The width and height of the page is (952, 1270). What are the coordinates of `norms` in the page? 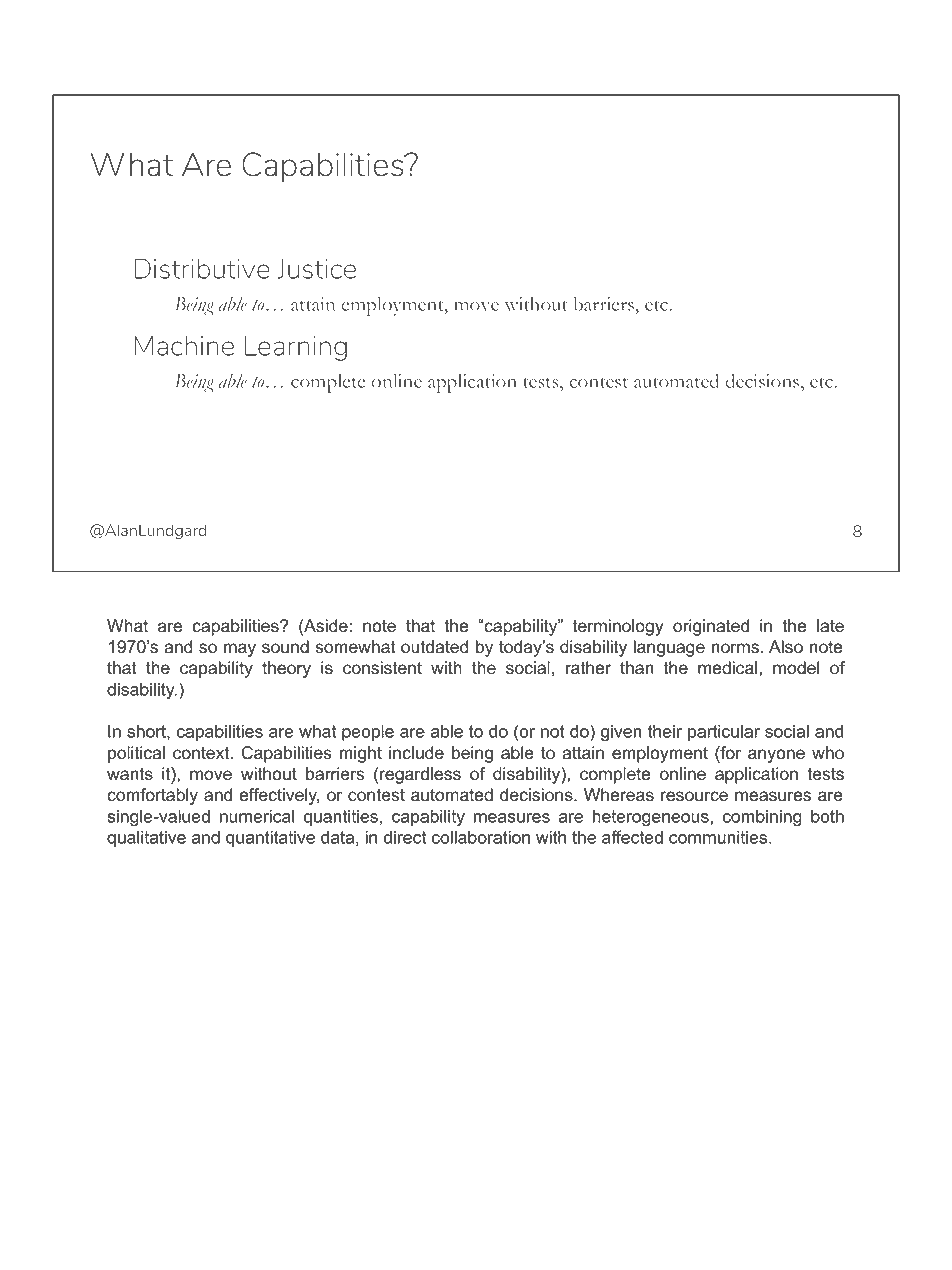 It's located at (735, 648).
